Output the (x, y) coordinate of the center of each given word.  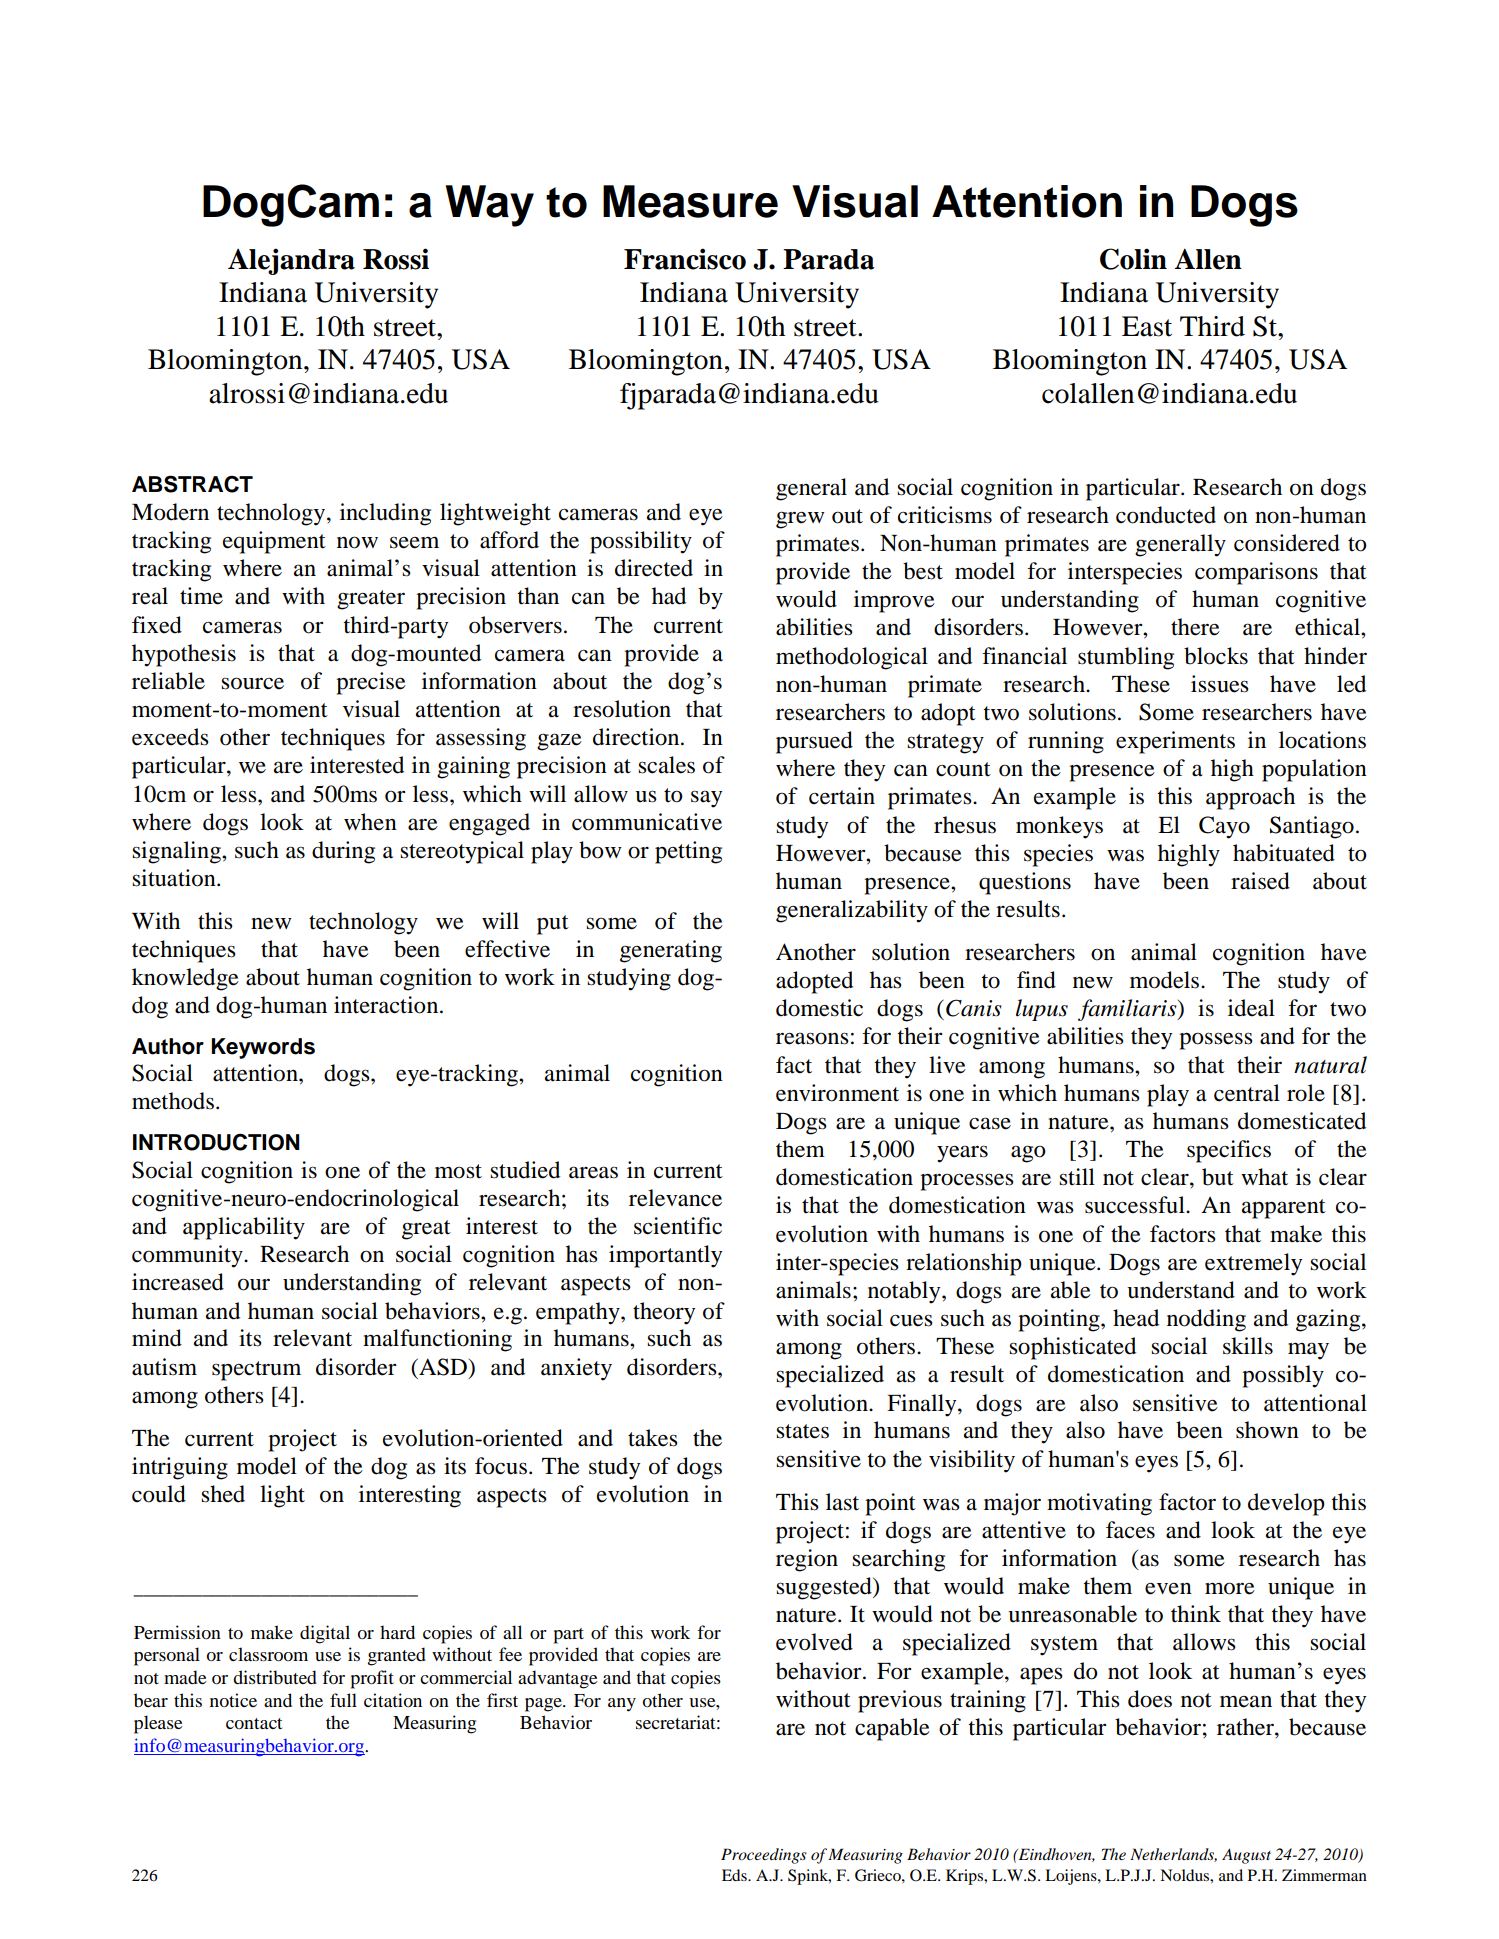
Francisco (685, 259)
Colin (1133, 259)
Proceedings (764, 1856)
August (1246, 1856)
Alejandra (291, 261)
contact (254, 1723)
